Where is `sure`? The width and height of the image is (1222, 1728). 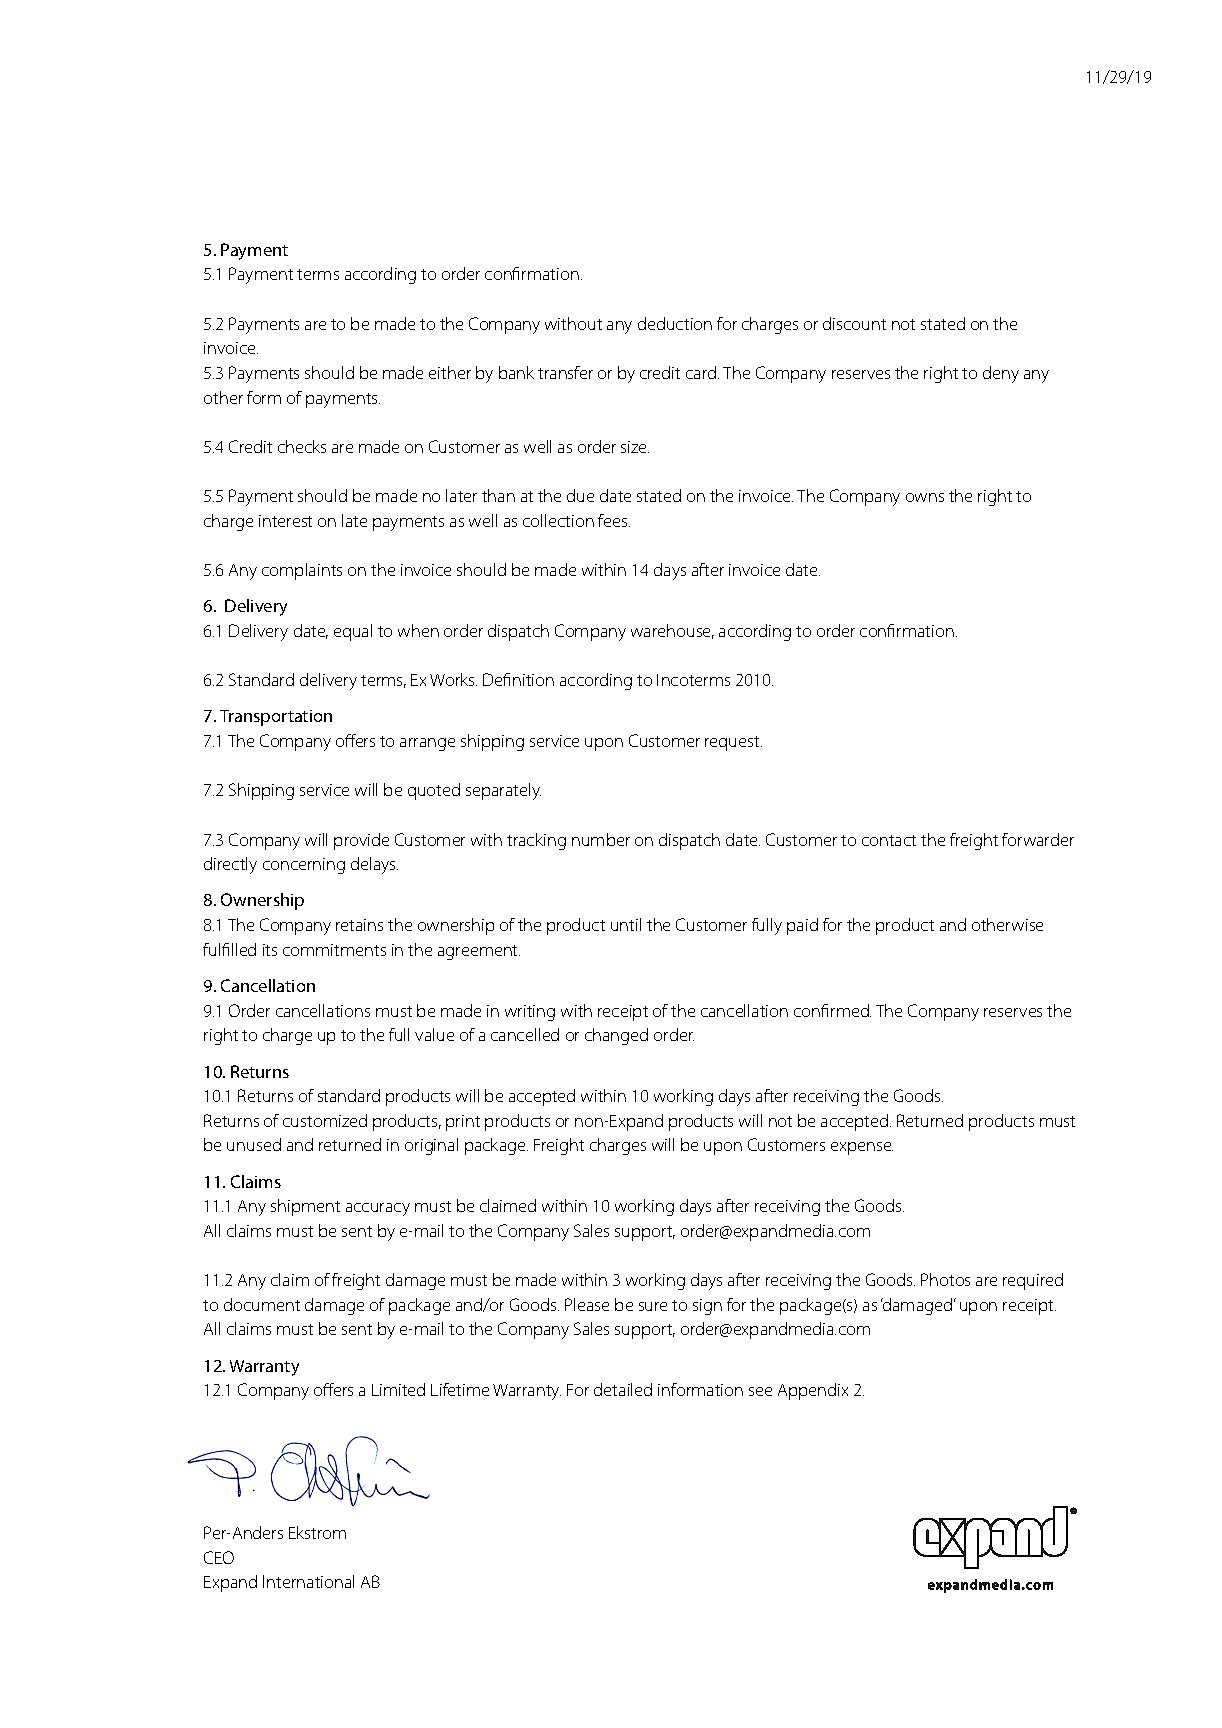
sure is located at coordinates (653, 1306).
